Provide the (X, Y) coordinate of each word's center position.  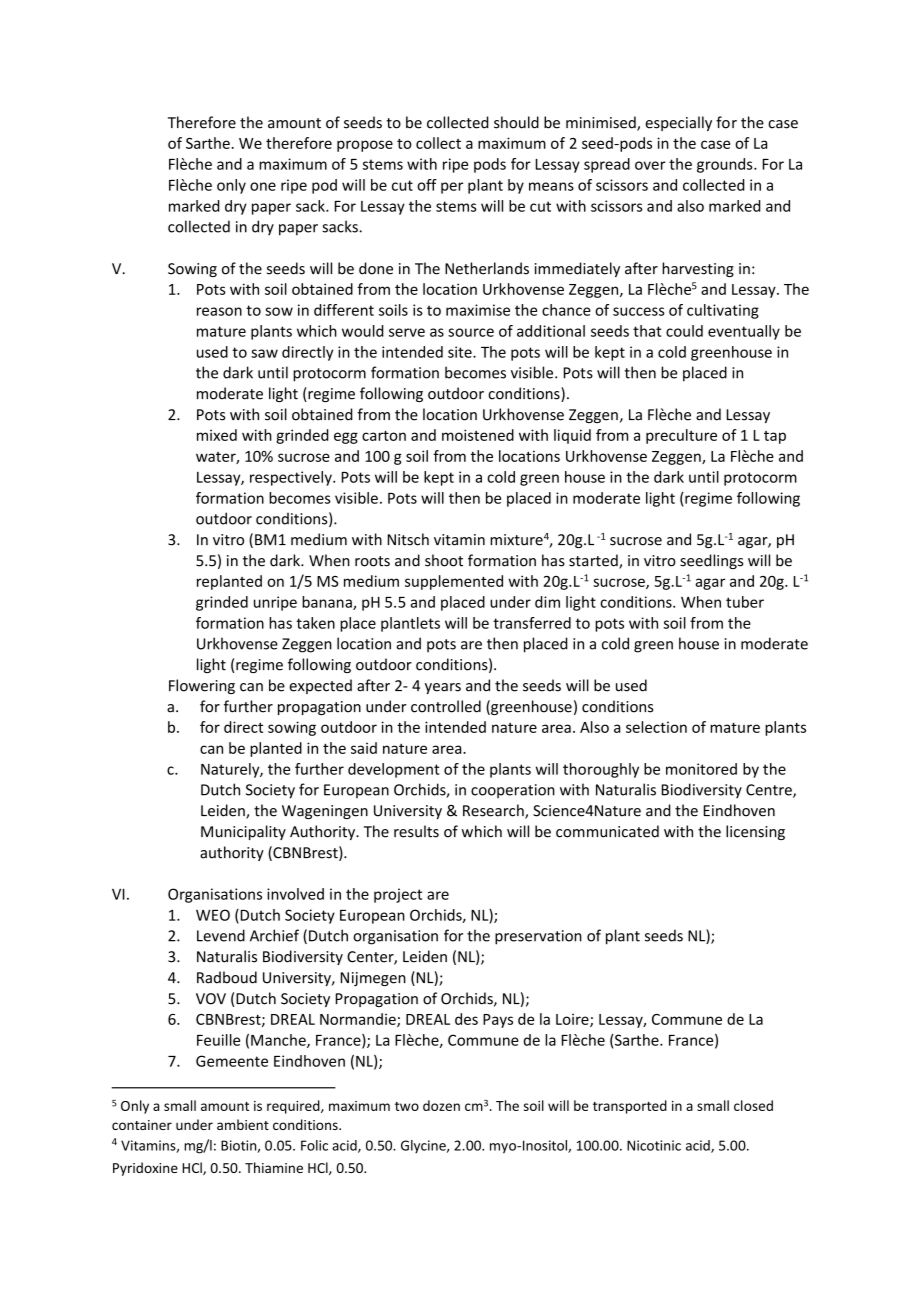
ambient (243, 1124)
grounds (726, 165)
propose (365, 146)
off (427, 185)
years (443, 688)
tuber (745, 602)
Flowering (202, 686)
